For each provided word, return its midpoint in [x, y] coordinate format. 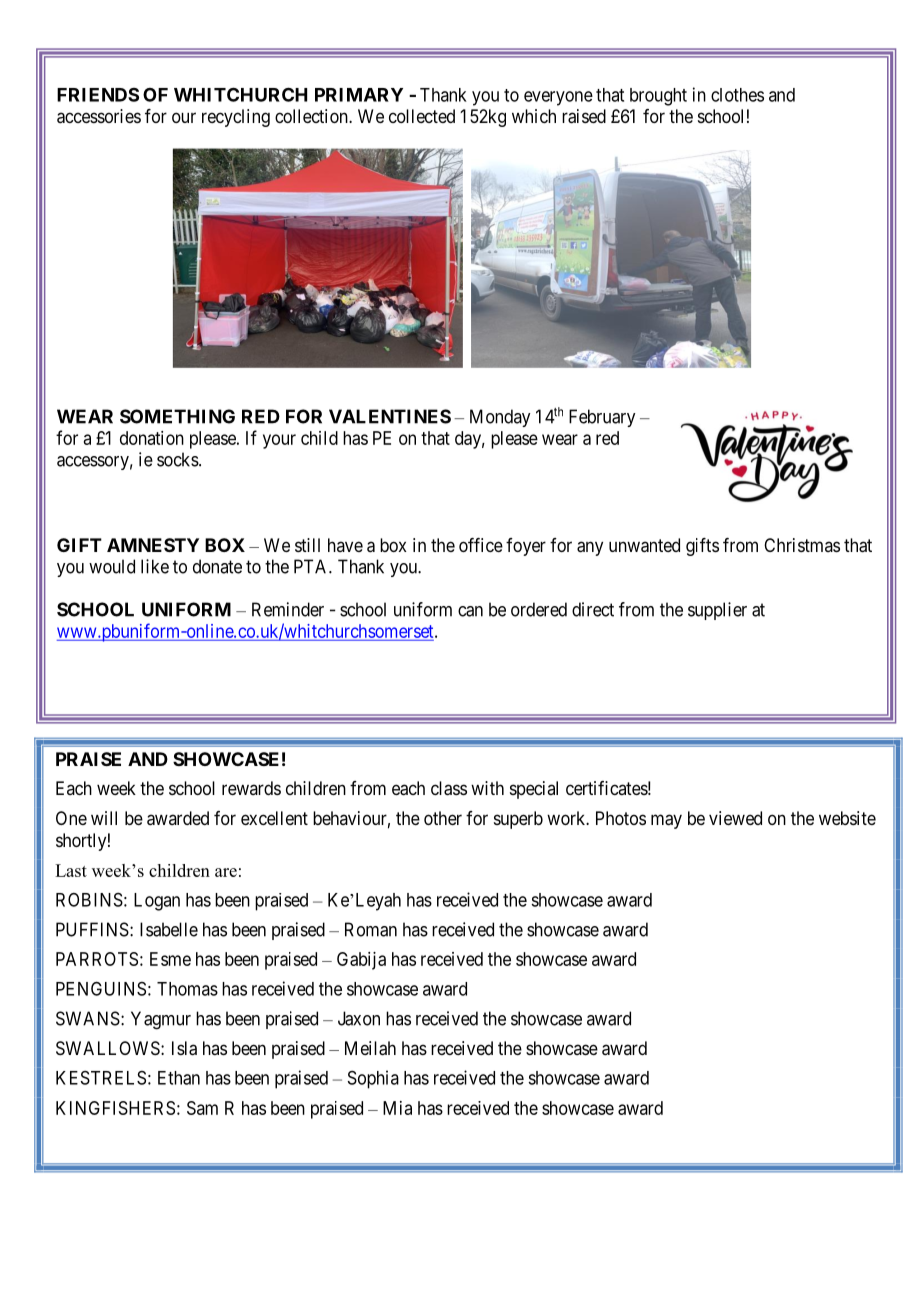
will [104, 818]
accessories [99, 116]
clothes [737, 95]
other [443, 818]
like [155, 566]
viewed [735, 818]
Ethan [179, 1078]
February [602, 418]
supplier [717, 611]
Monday [500, 418]
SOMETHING [177, 416]
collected [422, 116]
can [470, 611]
